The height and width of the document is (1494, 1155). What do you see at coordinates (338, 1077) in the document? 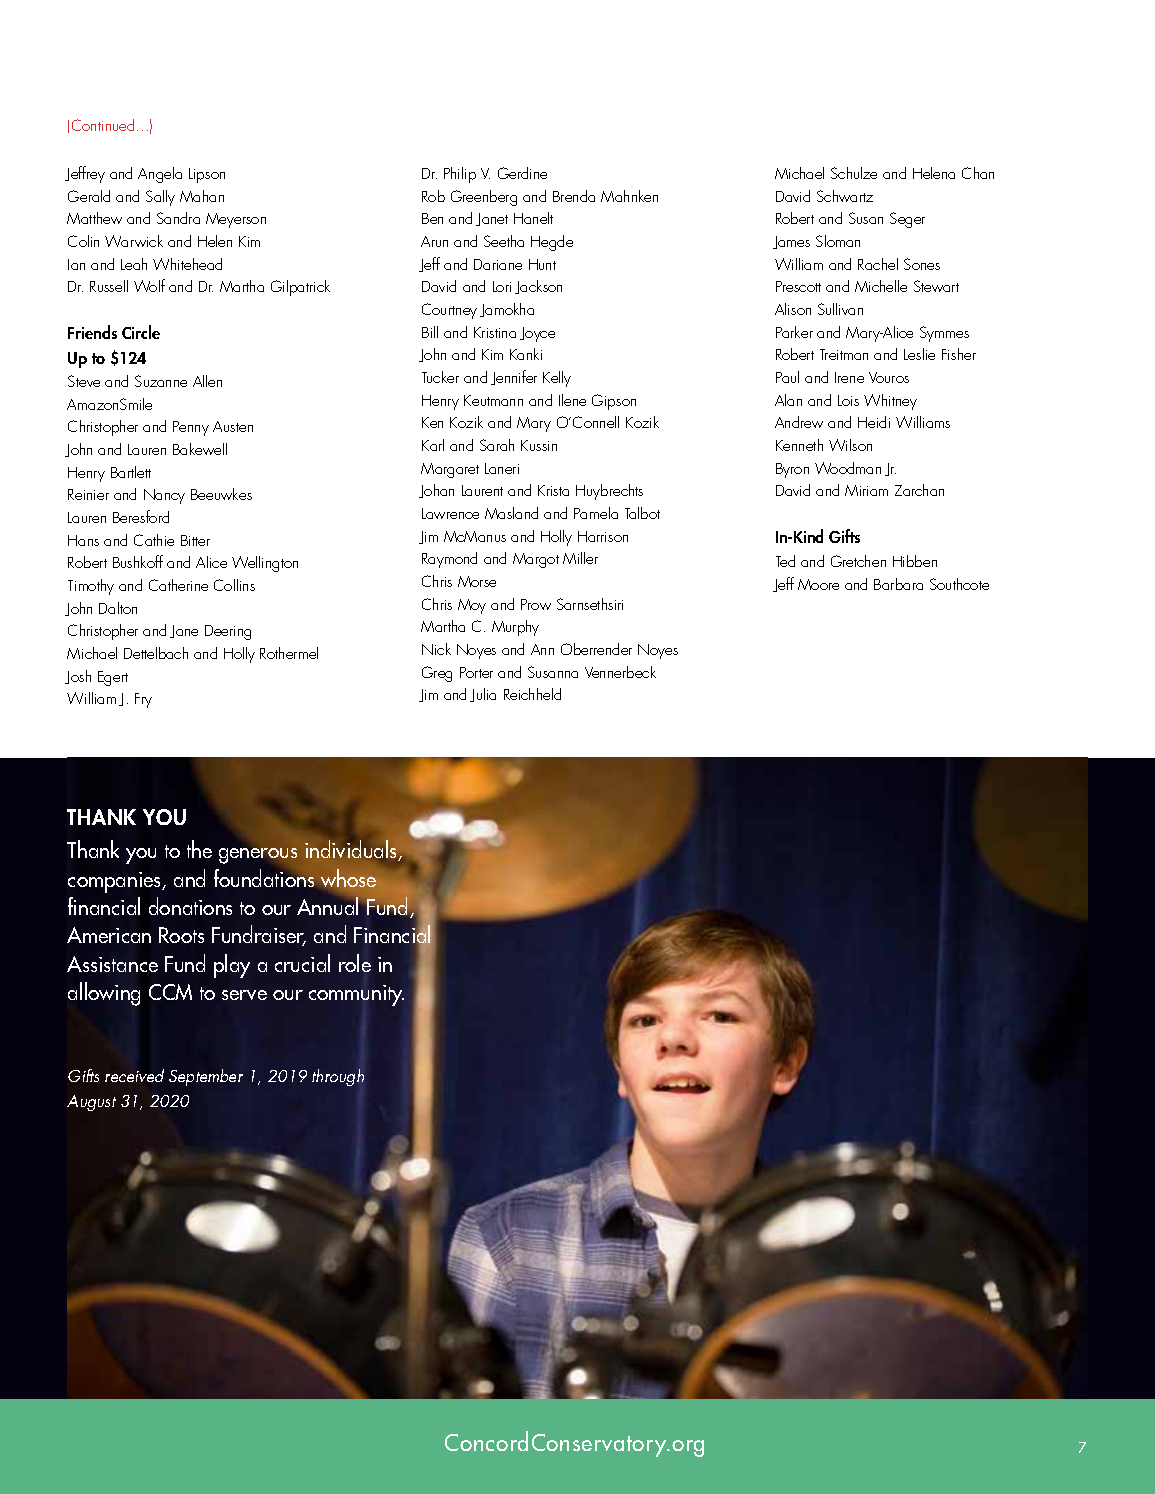
I see `through` at bounding box center [338, 1077].
